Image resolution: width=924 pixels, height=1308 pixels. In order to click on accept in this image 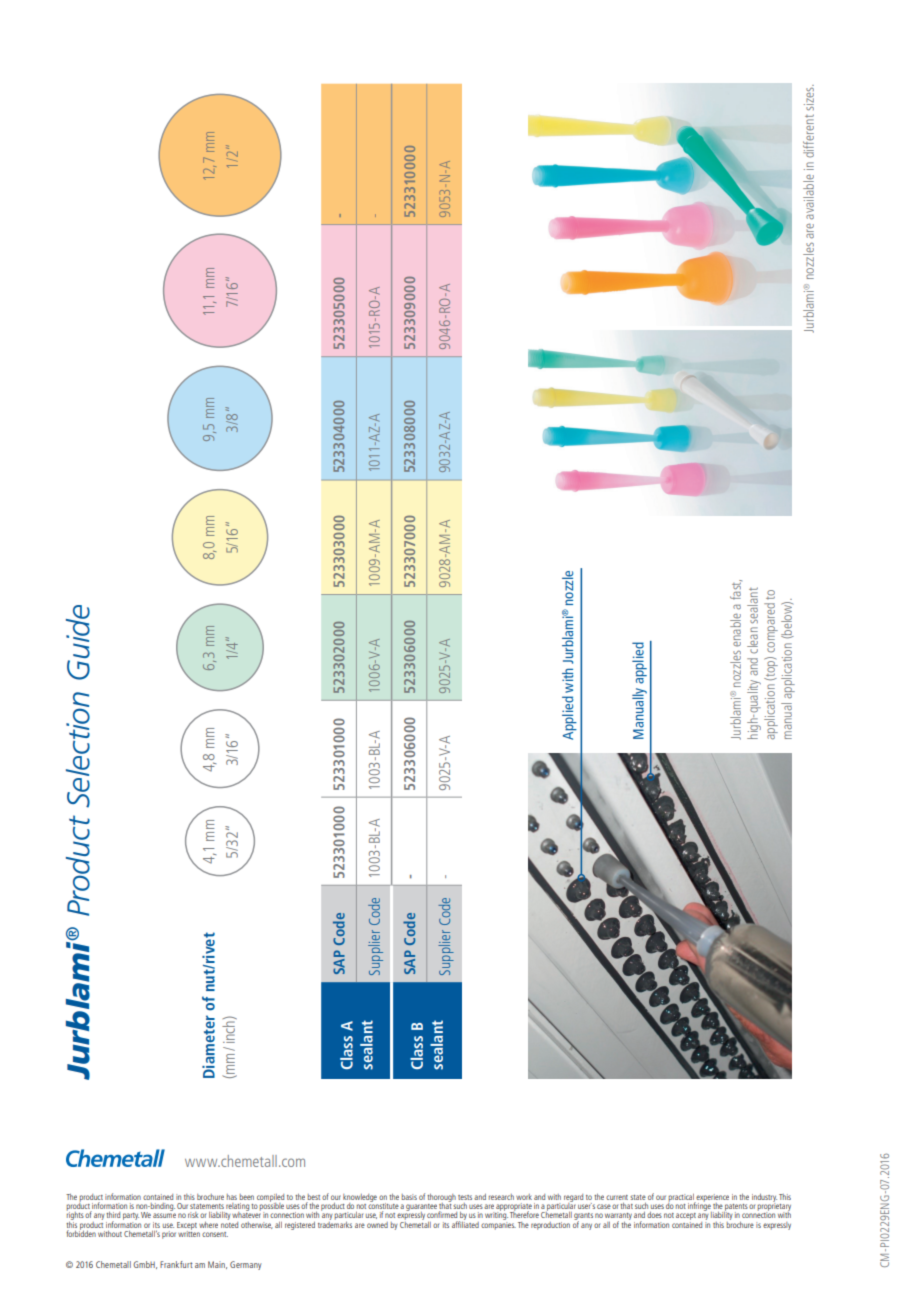, I will do `click(686, 1216)`.
